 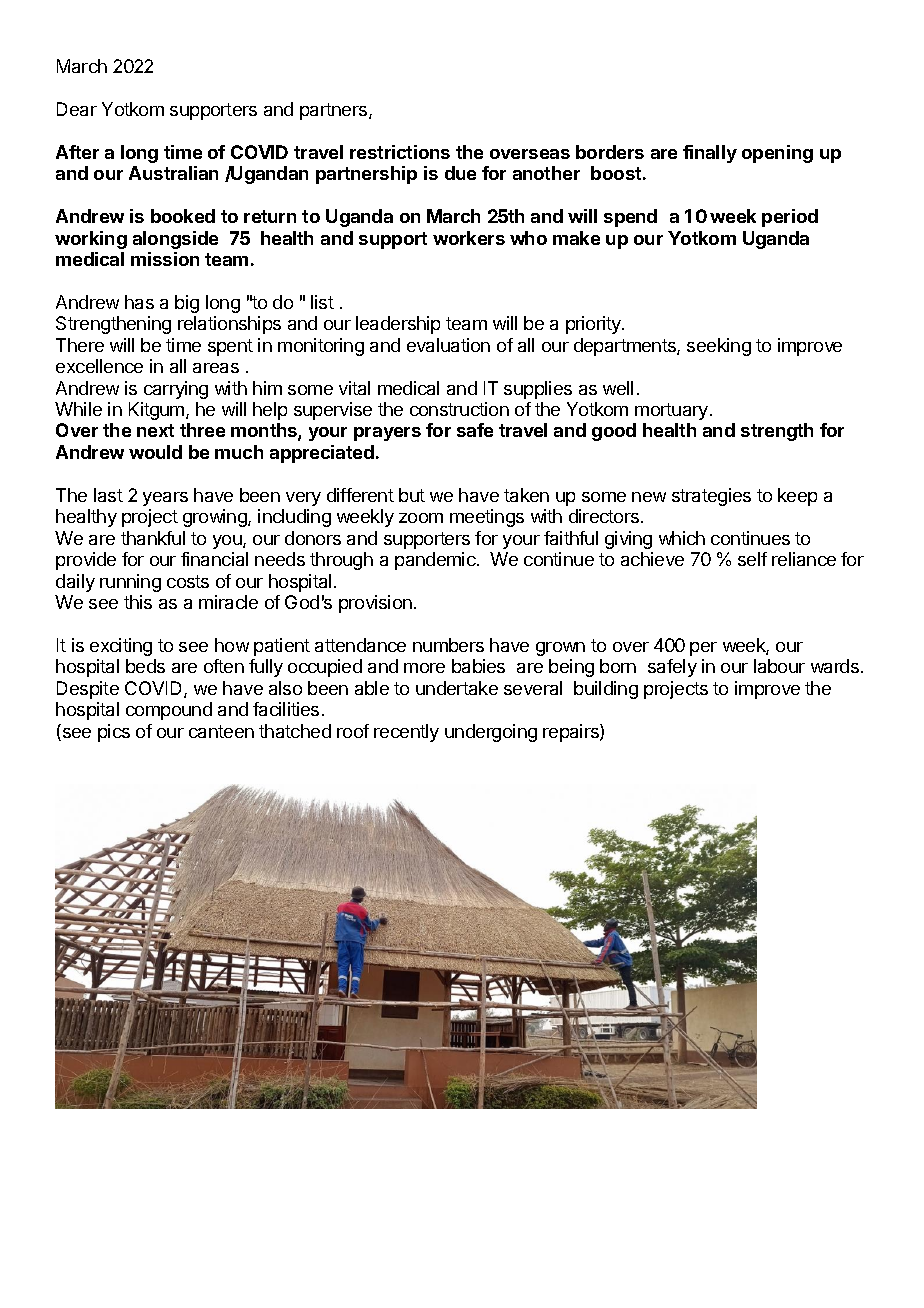 I want to click on next, so click(x=155, y=430).
